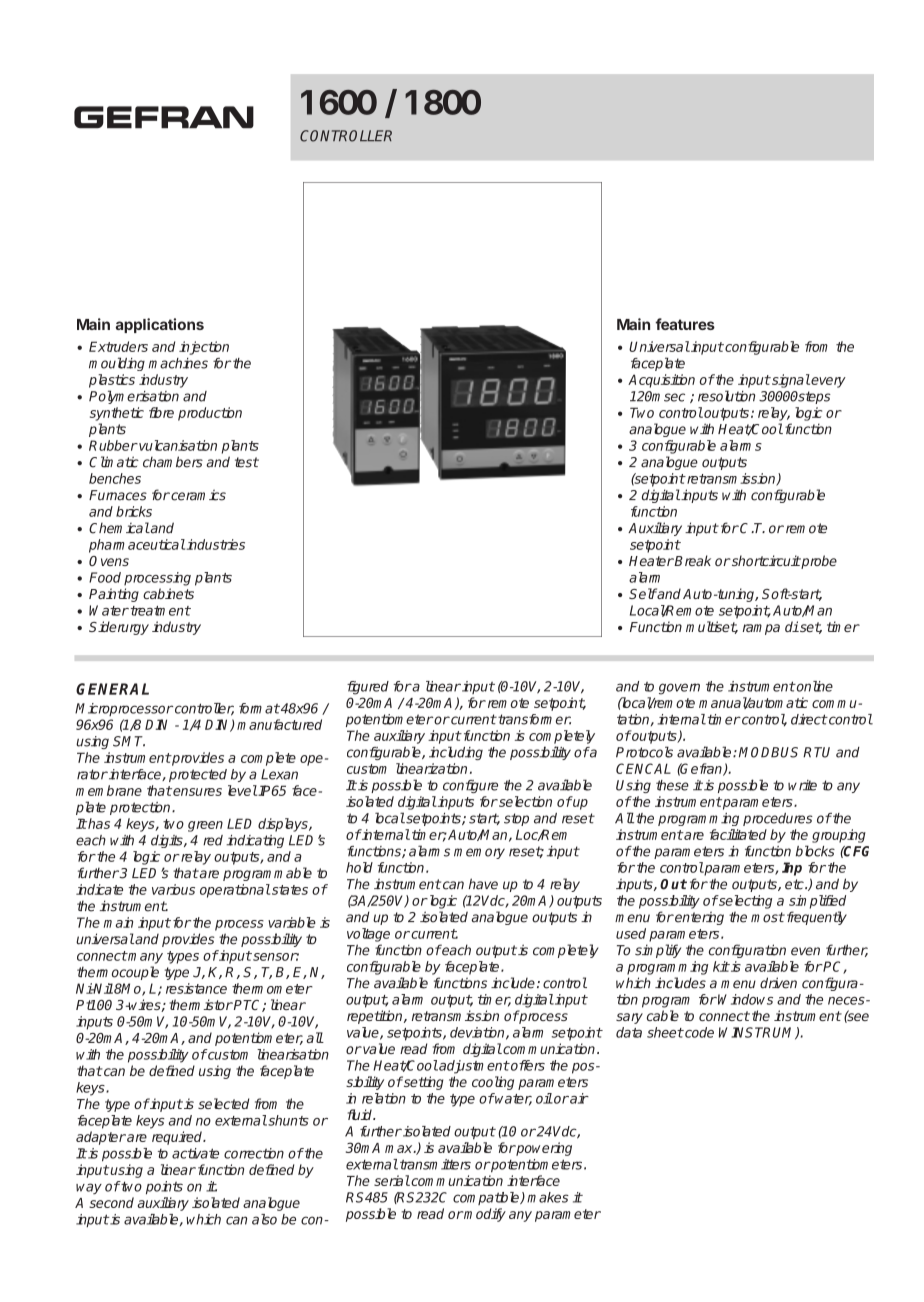 The height and width of the document is (1302, 924). Describe the element at coordinates (247, 462) in the document. I see `test` at that location.
